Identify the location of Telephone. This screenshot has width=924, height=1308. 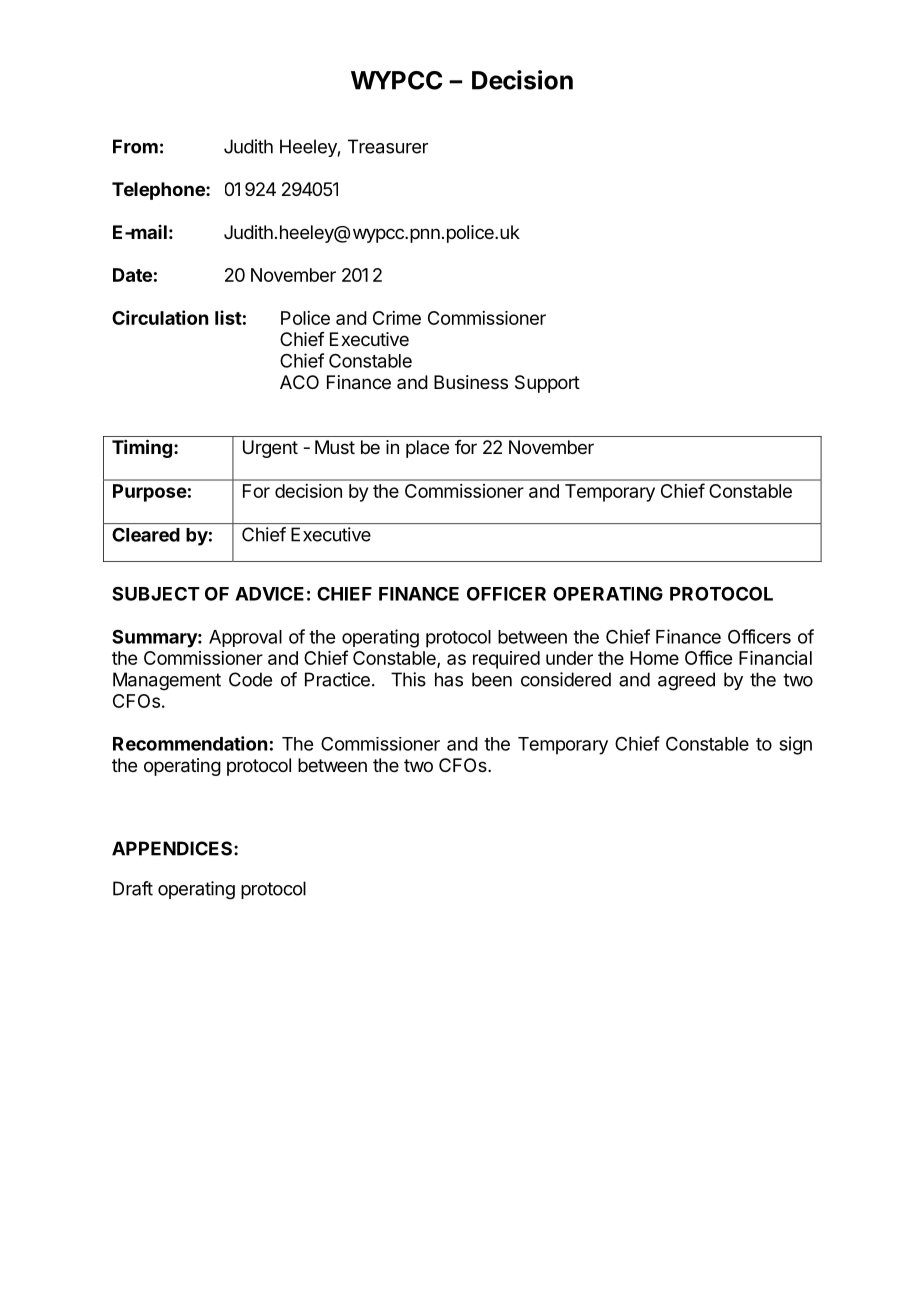
(159, 191).
